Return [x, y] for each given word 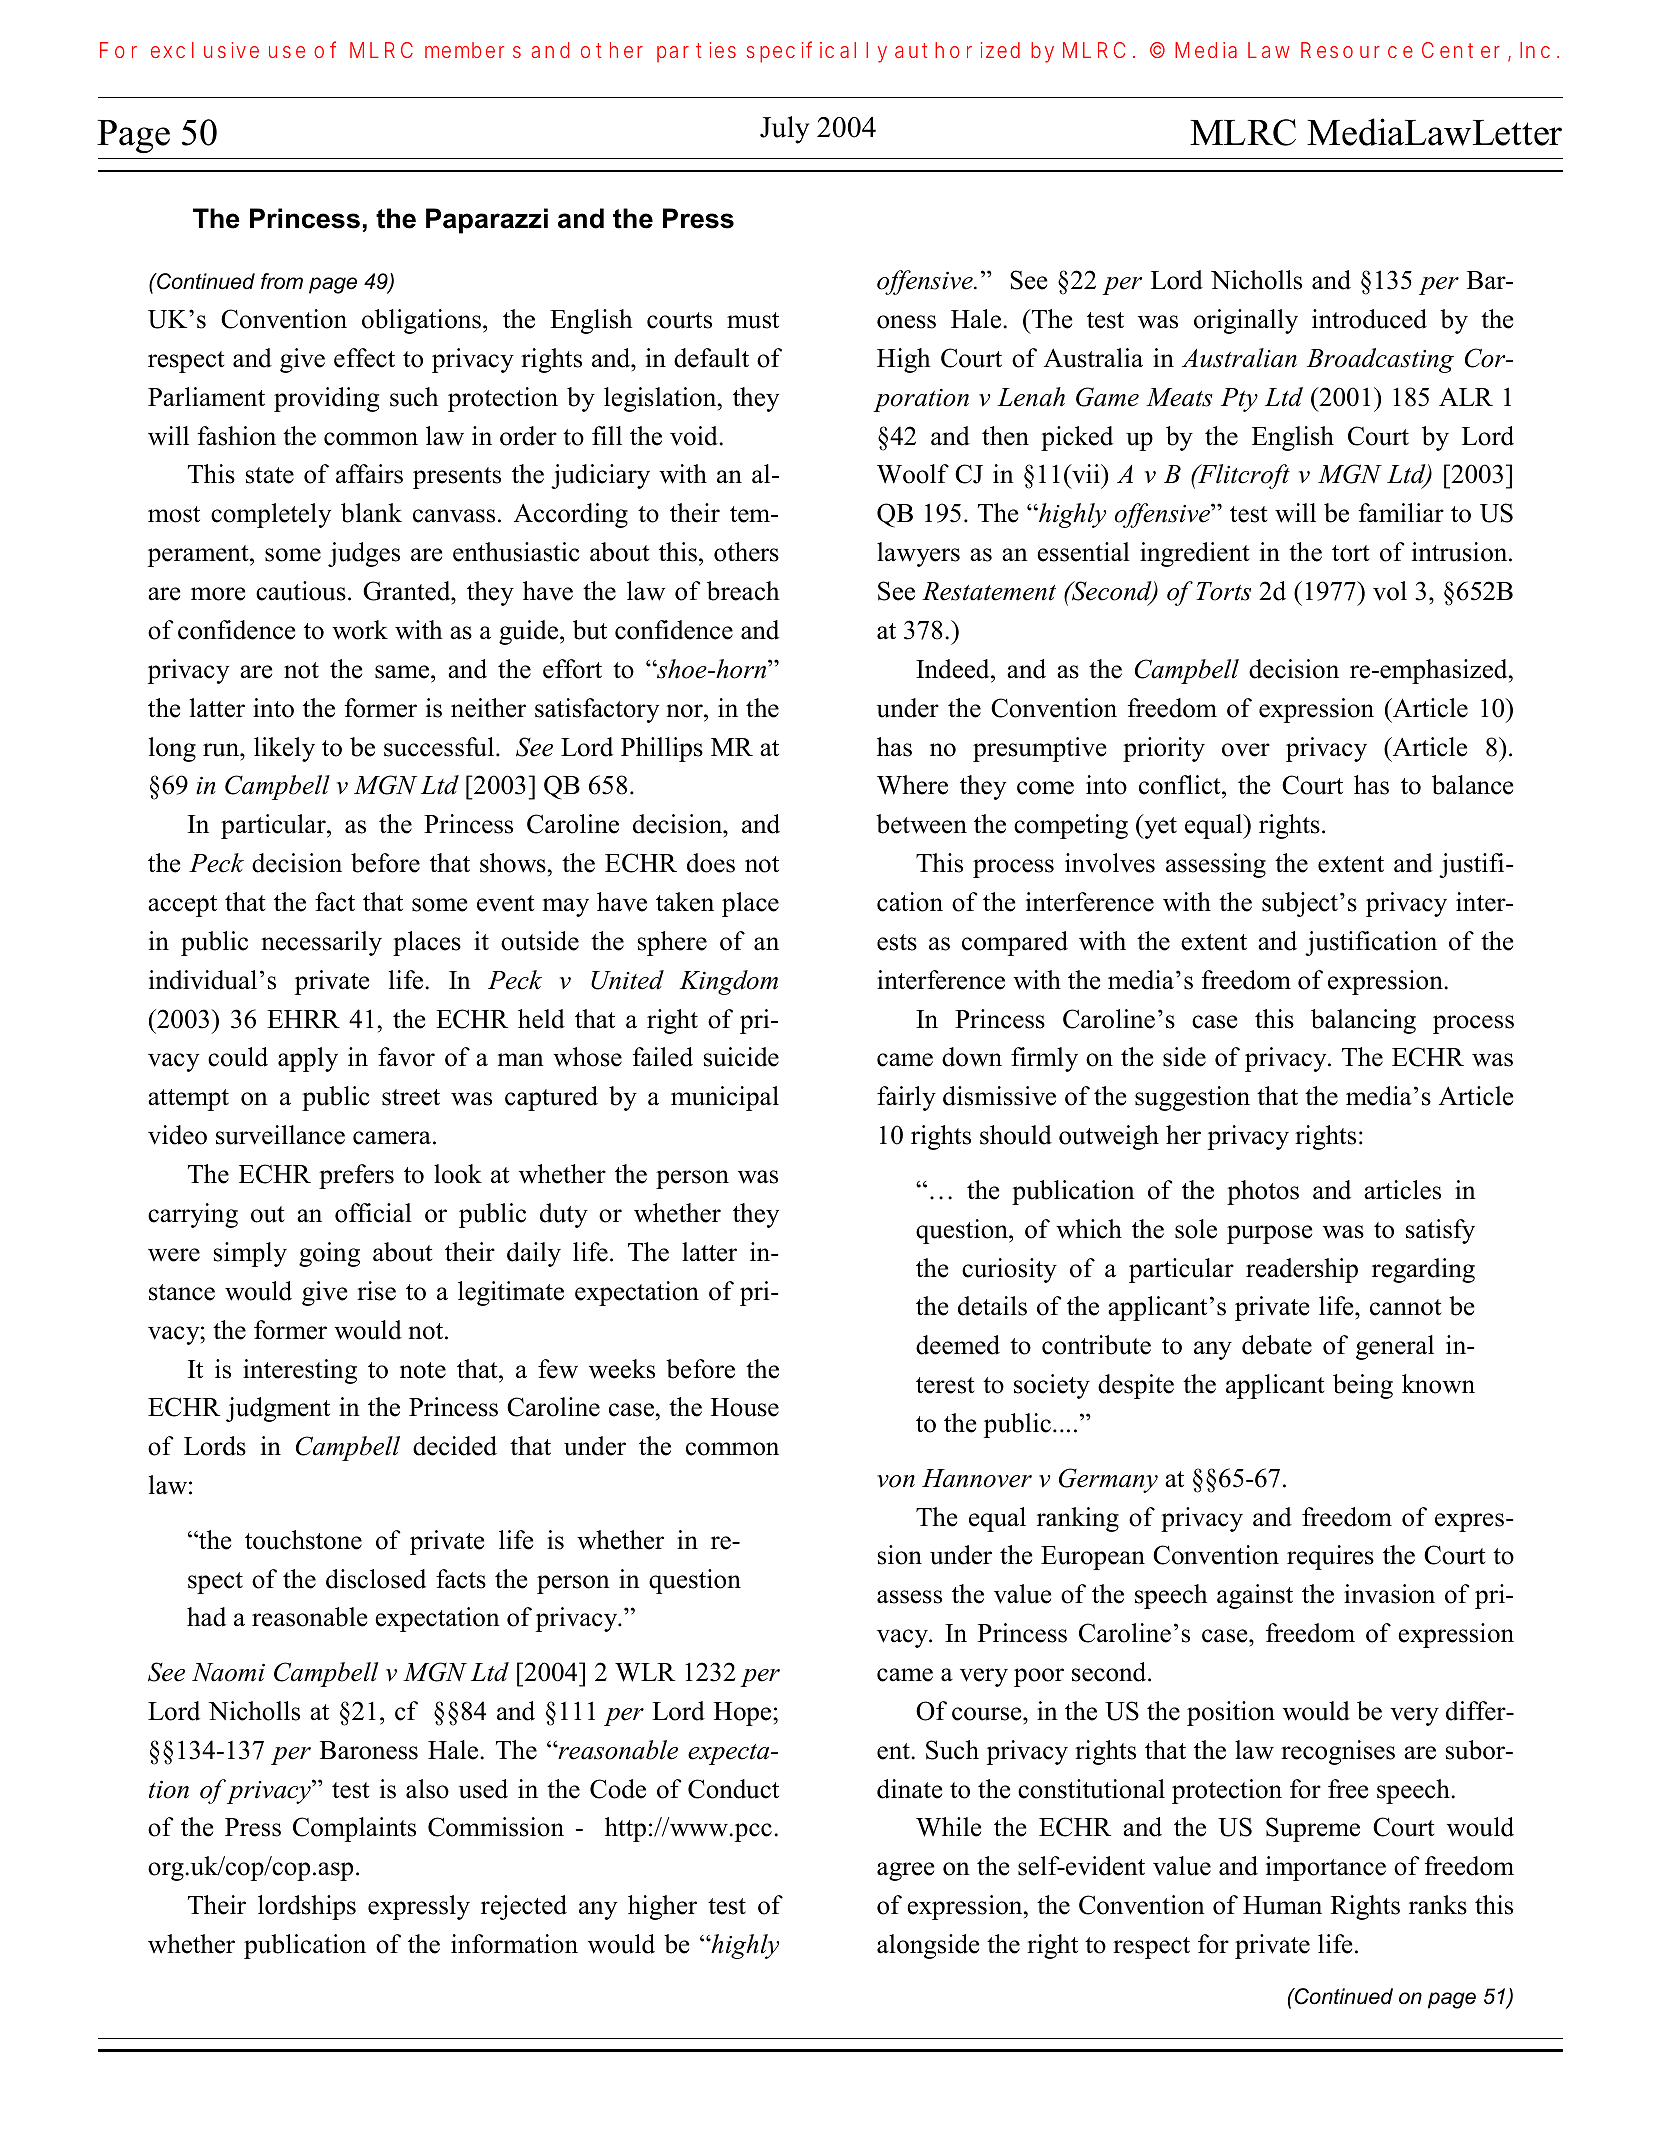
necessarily [321, 943]
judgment [278, 1409]
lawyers [918, 554]
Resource [1357, 50]
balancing [1363, 1021]
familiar [1401, 513]
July [784, 130]
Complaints [354, 1829]
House [745, 1407]
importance [1326, 1868]
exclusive [205, 50]
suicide [741, 1057]
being [1363, 1386]
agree [905, 1871]
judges [364, 554]
